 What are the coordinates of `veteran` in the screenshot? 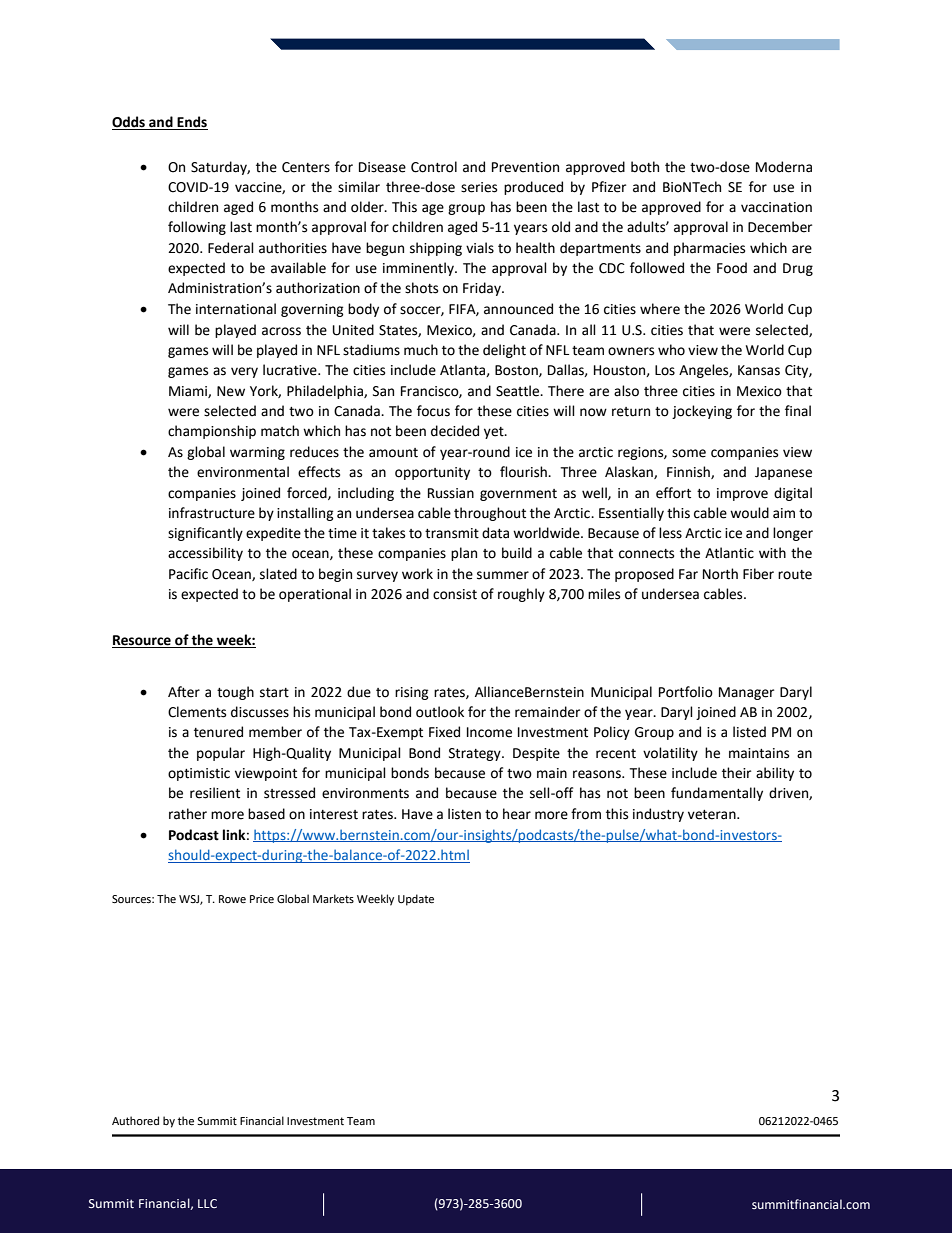 It's located at (713, 815).
